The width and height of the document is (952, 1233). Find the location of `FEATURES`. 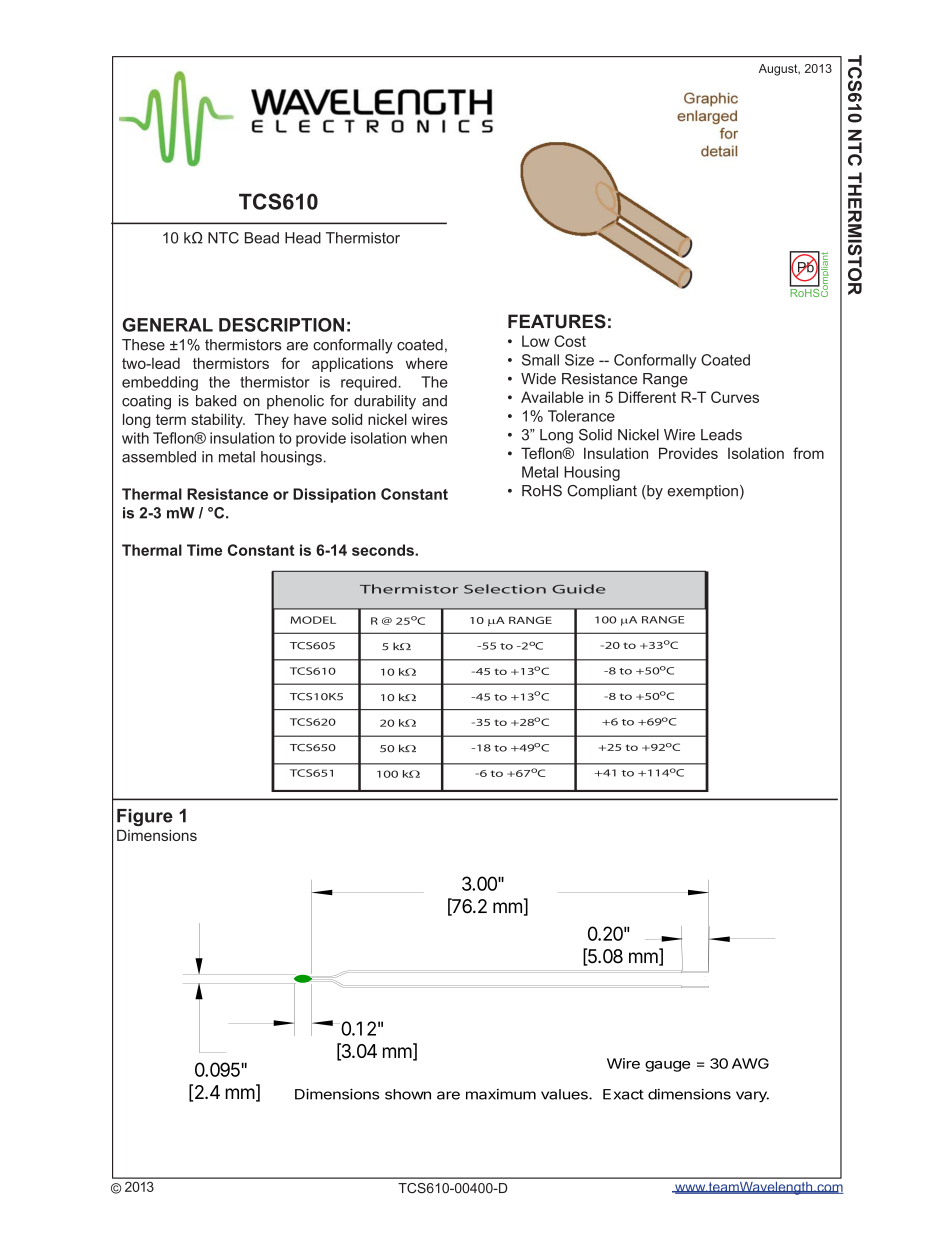

FEATURES is located at coordinates (557, 321).
